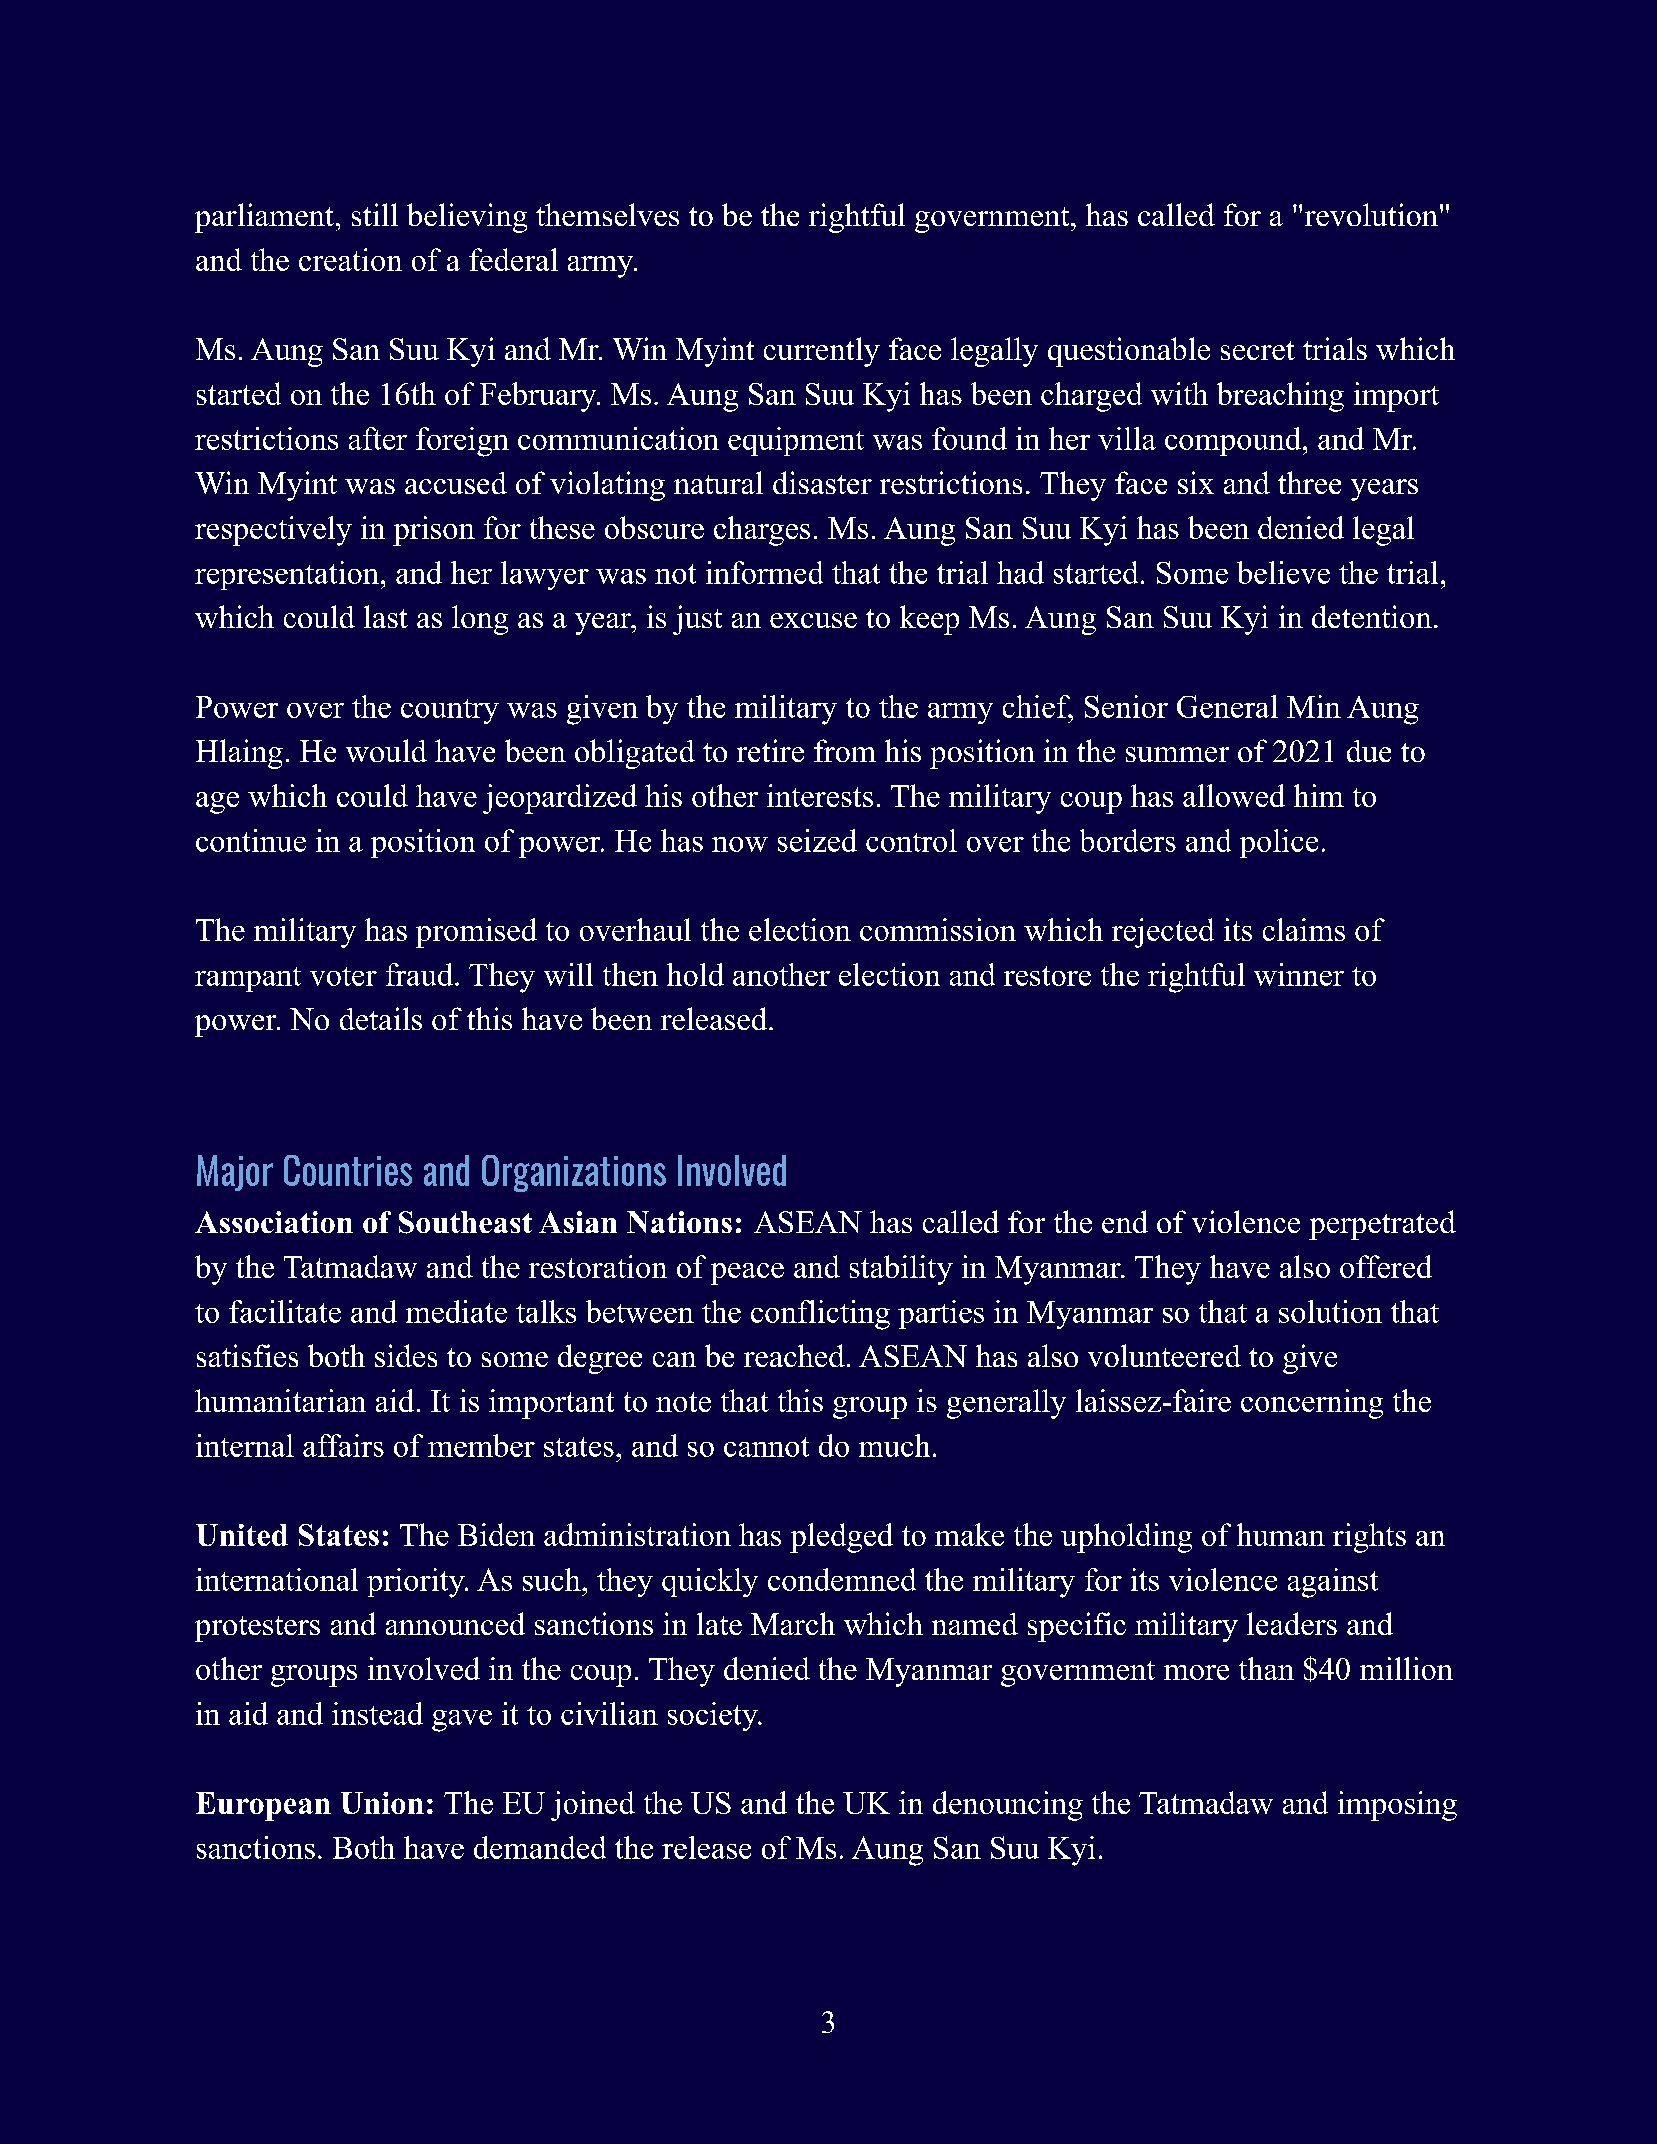 The width and height of the screenshot is (1657, 2144). What do you see at coordinates (382, 1803) in the screenshot?
I see `Union` at bounding box center [382, 1803].
